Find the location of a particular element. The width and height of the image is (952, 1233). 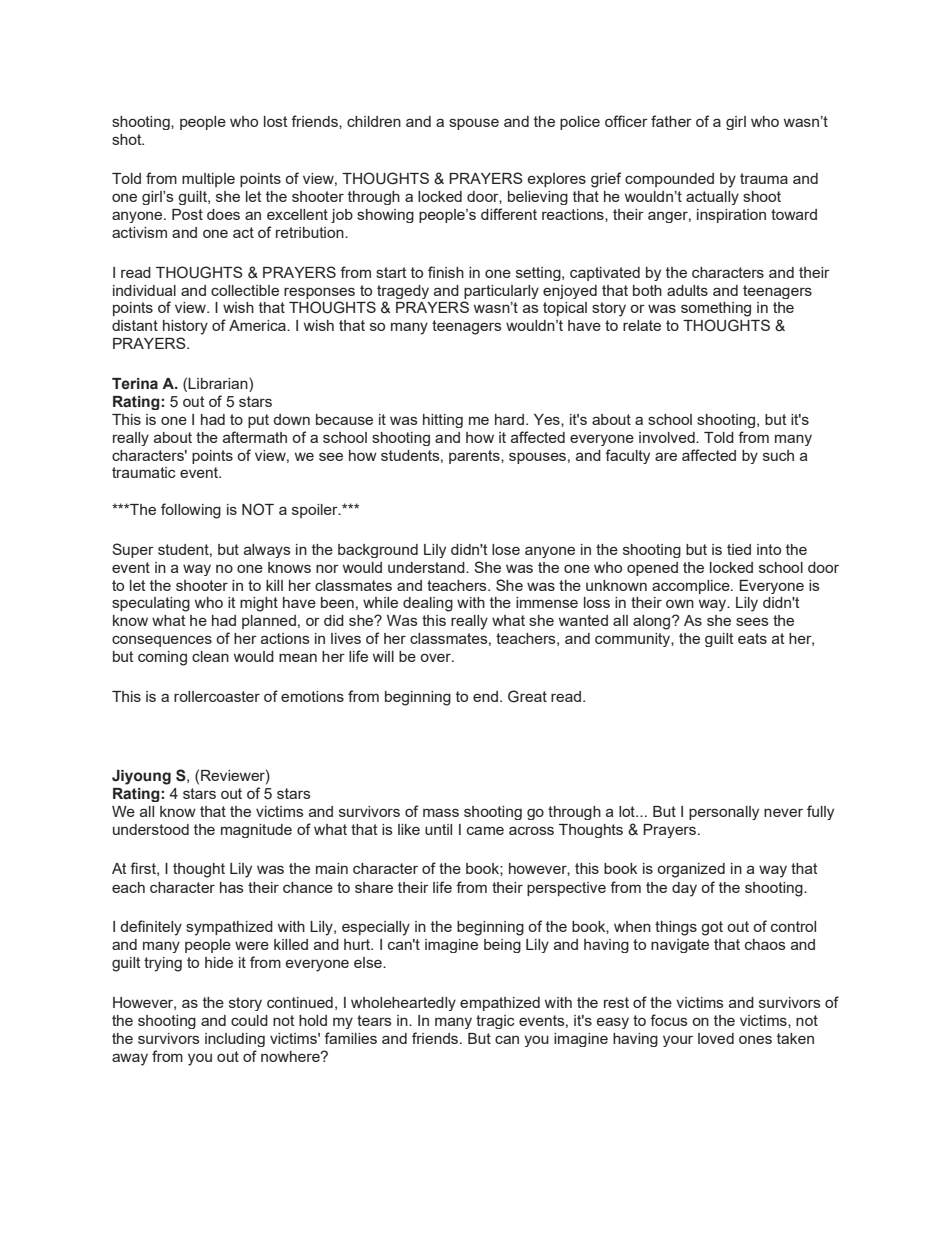

actually is located at coordinates (712, 198).
